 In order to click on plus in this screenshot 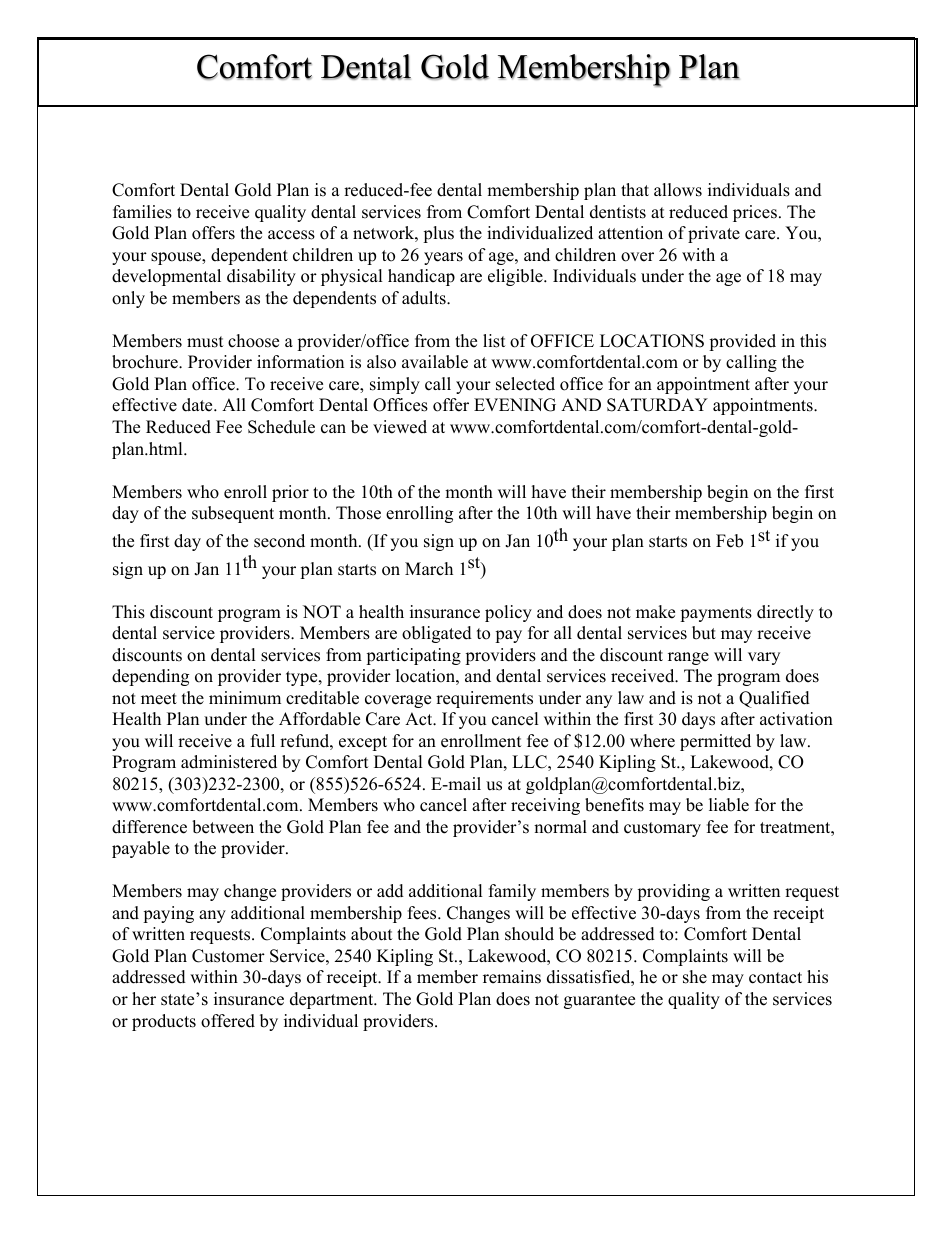, I will do `click(438, 234)`.
